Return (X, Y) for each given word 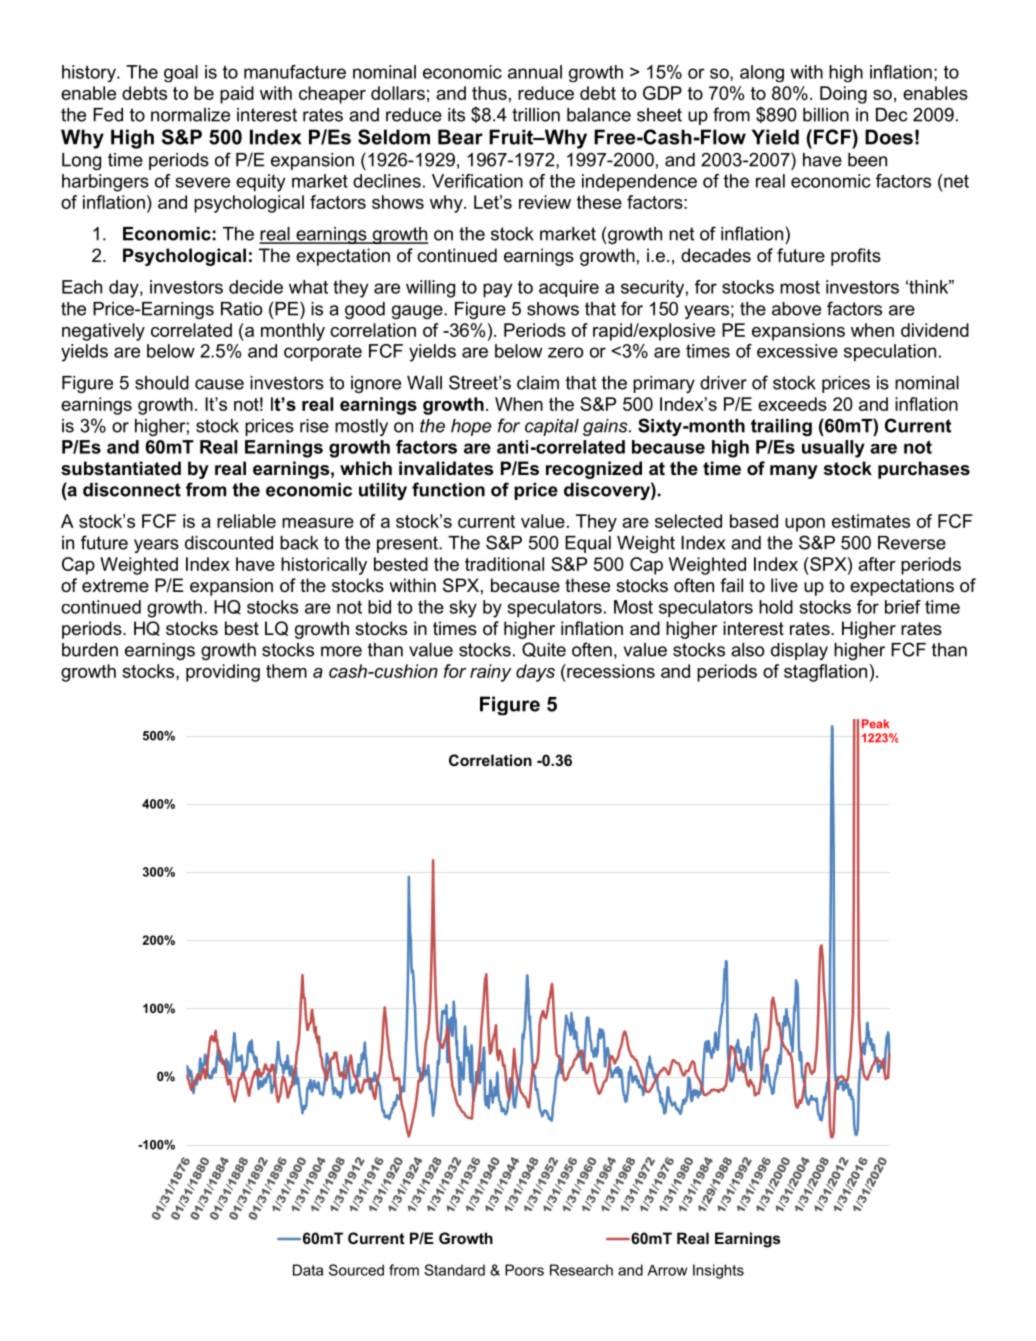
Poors (524, 1270)
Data (308, 1270)
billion (826, 115)
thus (489, 93)
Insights (718, 1271)
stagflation (825, 673)
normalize (190, 115)
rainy (491, 673)
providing (223, 673)
